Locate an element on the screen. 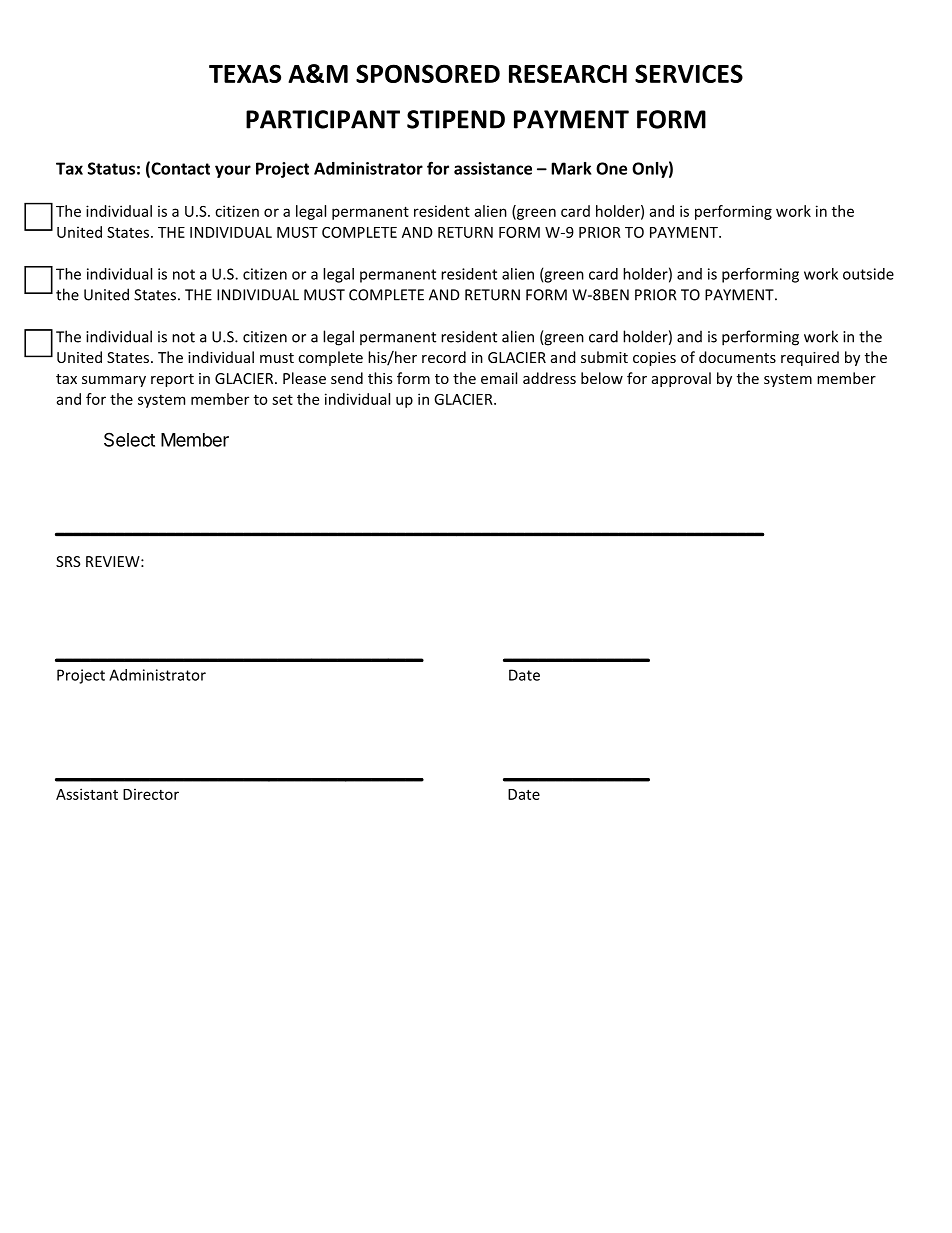 This screenshot has height=1233, width=952. set is located at coordinates (282, 399).
